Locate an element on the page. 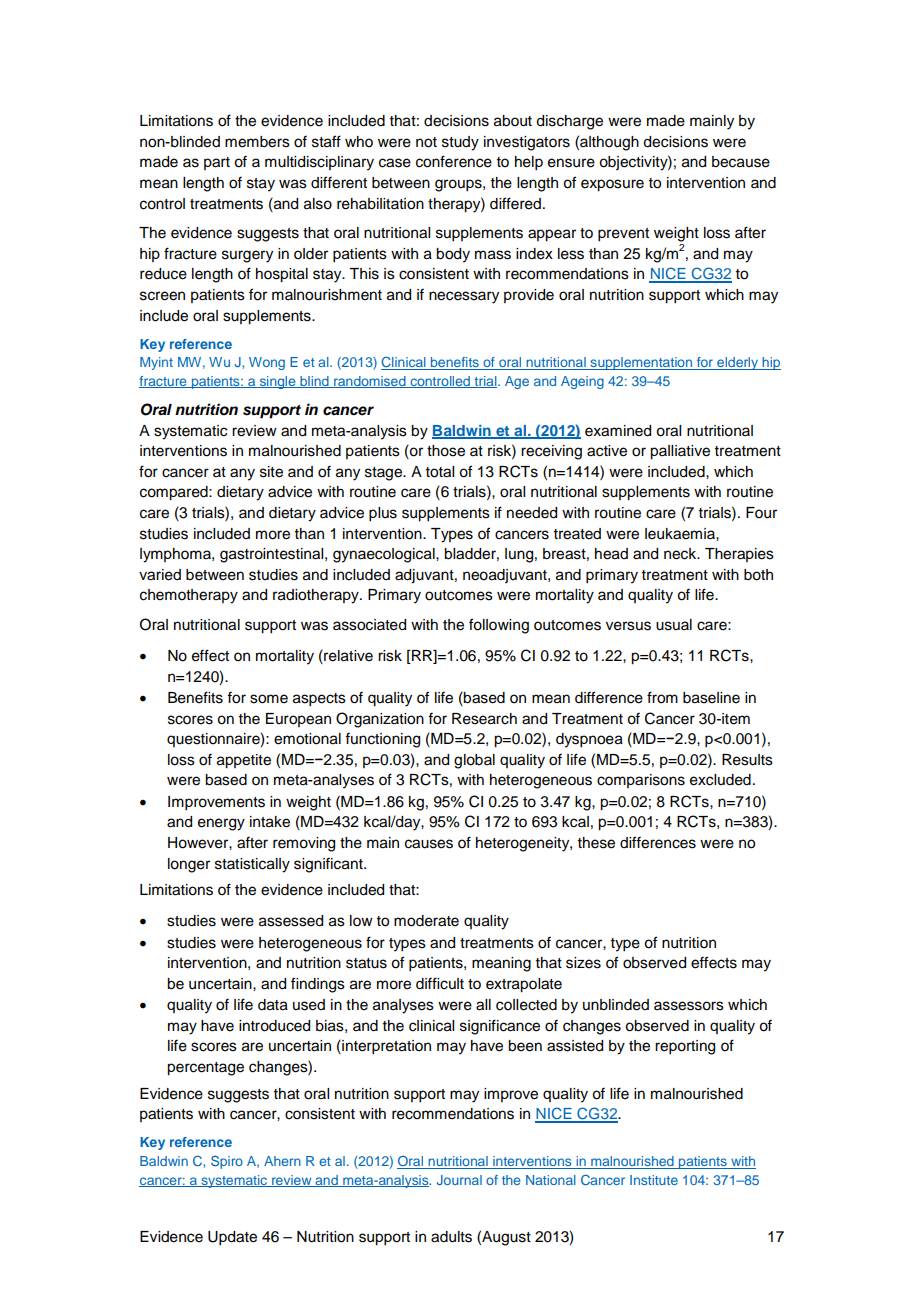 The height and width of the page is (1308, 924). Update is located at coordinates (232, 1238).
